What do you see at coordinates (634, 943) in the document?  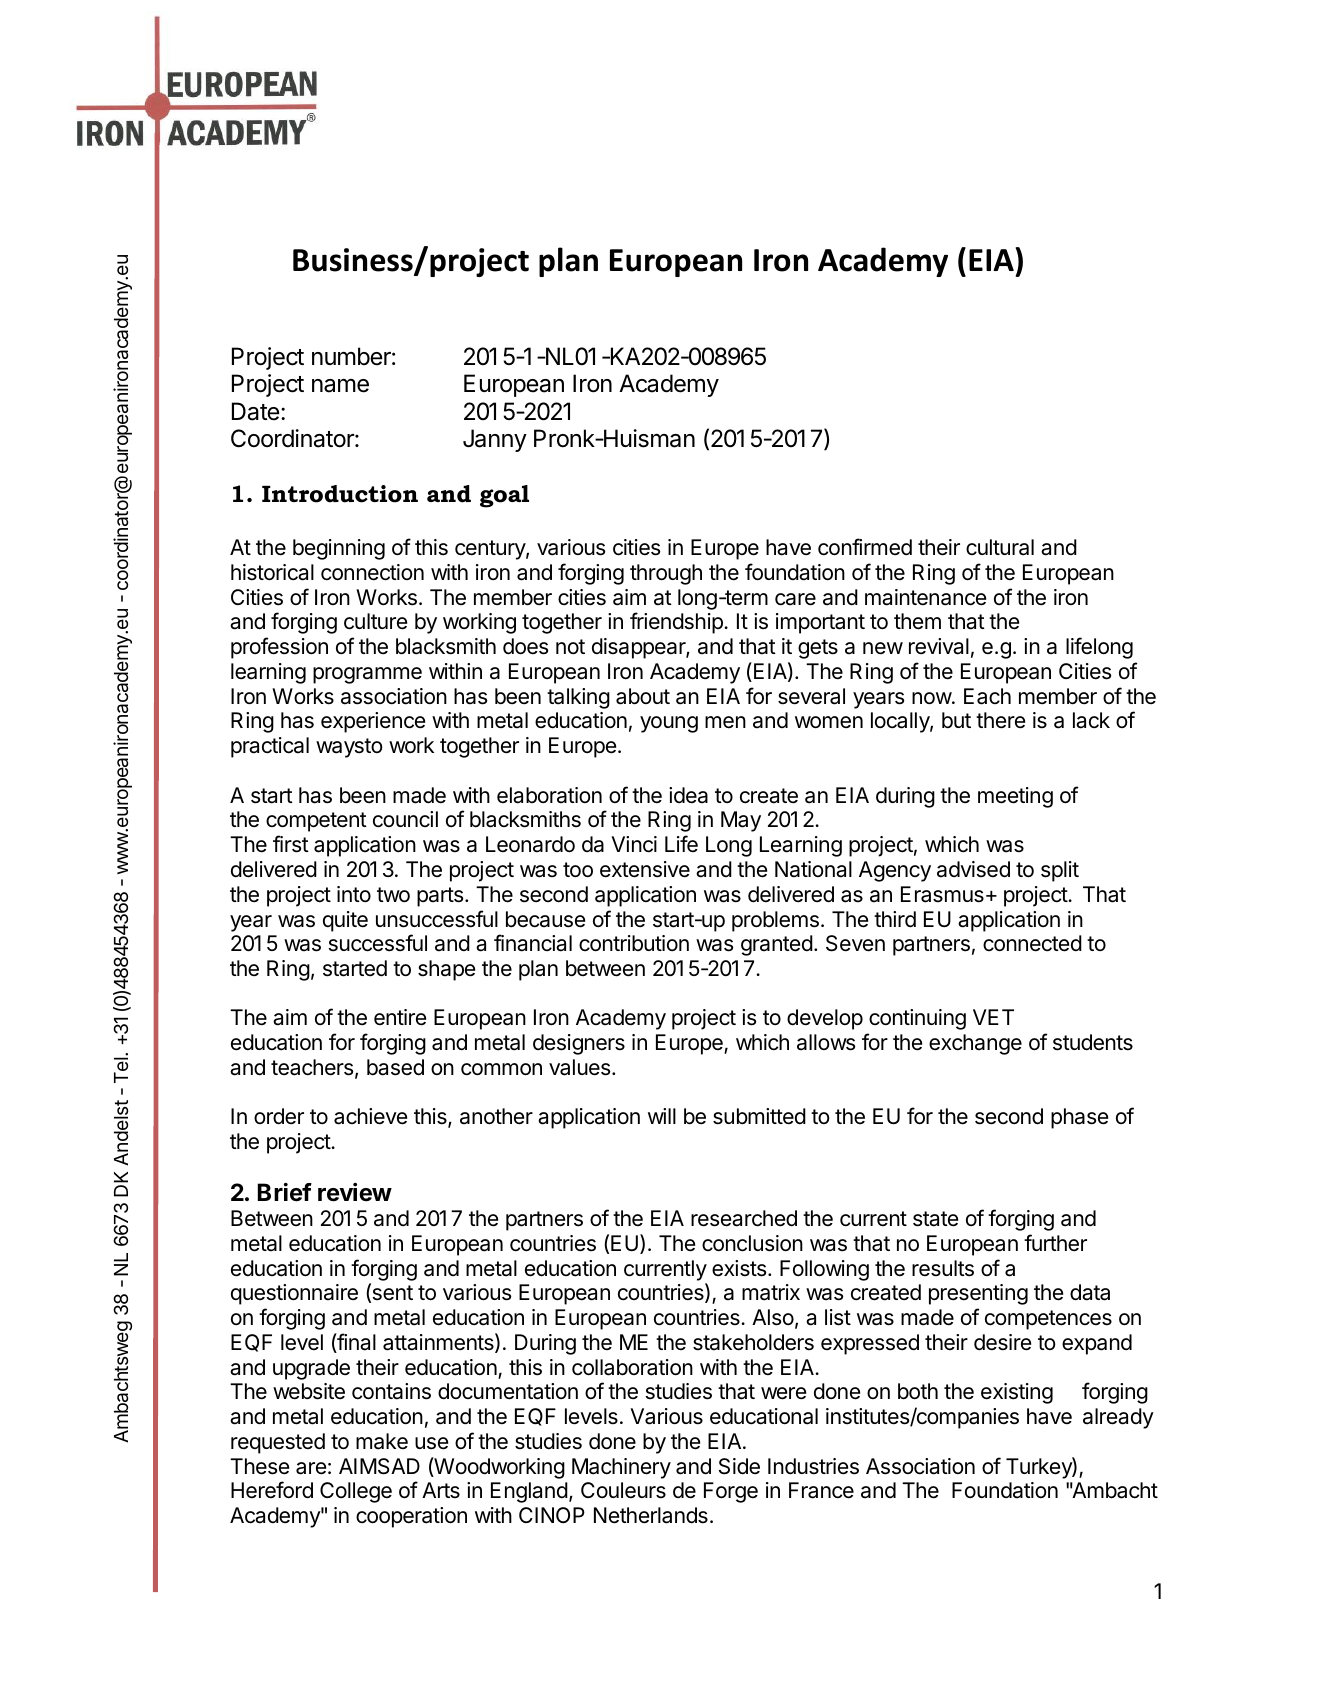 I see `contribution` at bounding box center [634, 943].
